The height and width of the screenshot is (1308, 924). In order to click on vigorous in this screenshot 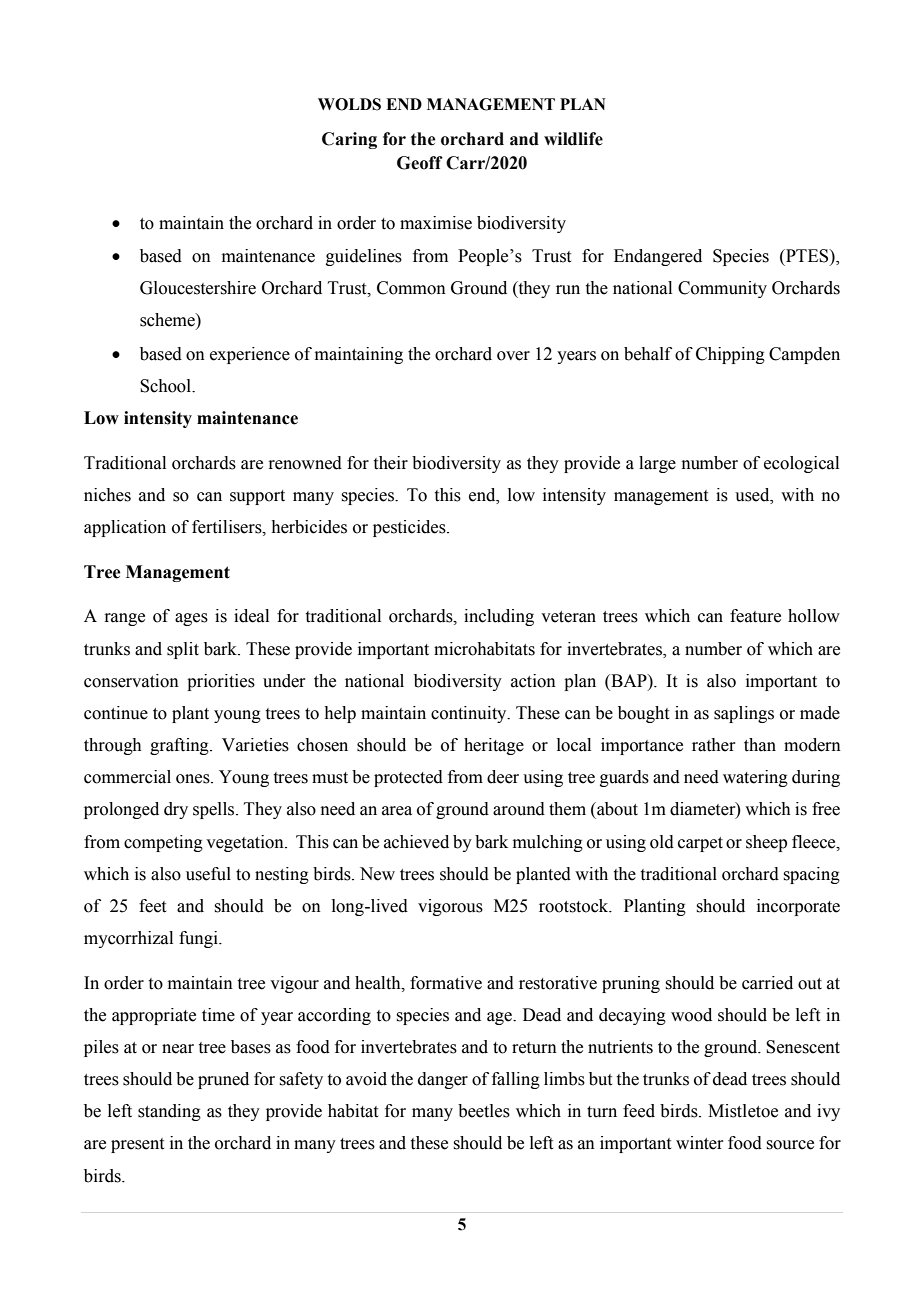, I will do `click(450, 907)`.
